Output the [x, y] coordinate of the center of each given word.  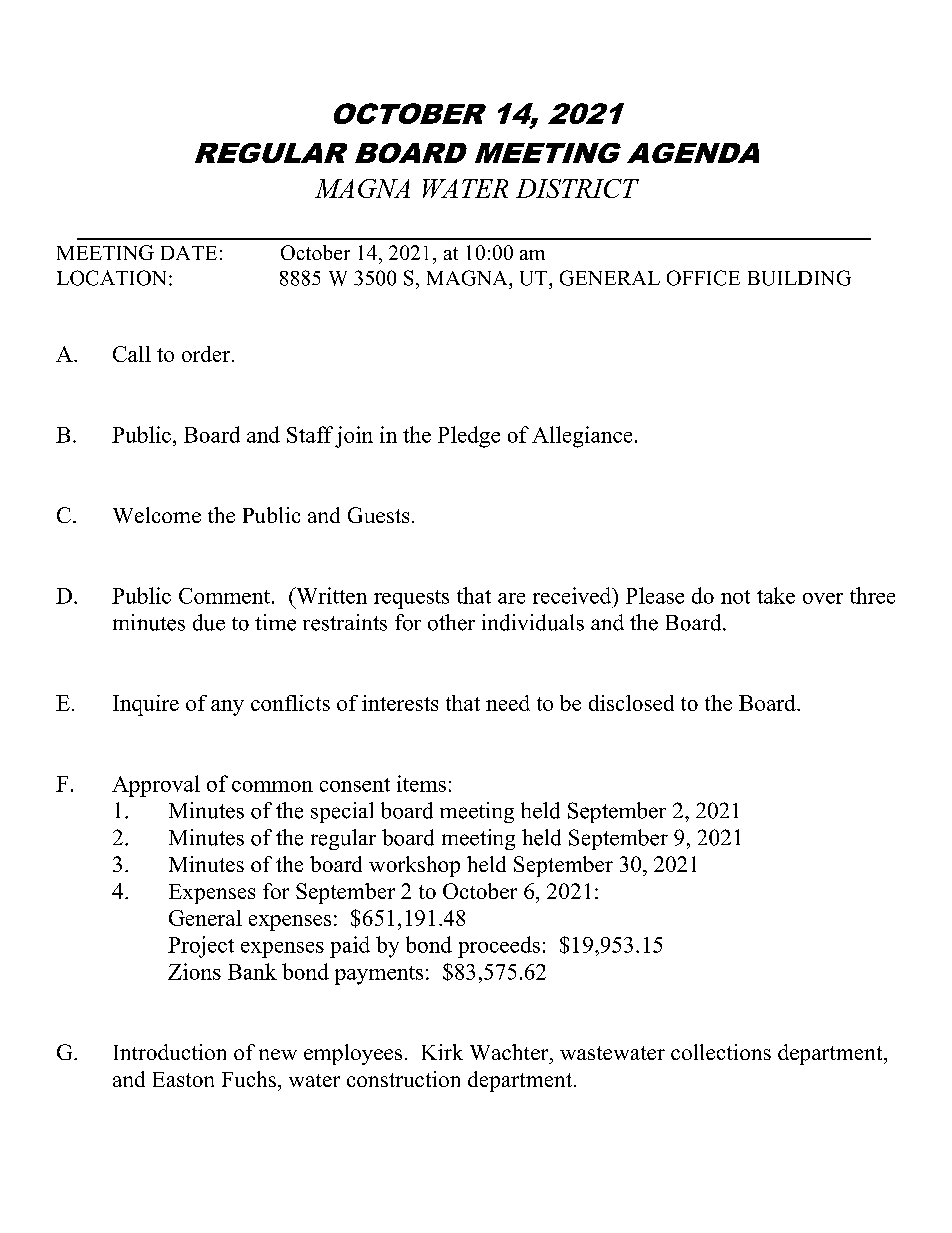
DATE [189, 253]
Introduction [170, 1052]
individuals [533, 622]
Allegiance [582, 437]
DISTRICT [577, 188]
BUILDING [799, 278]
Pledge [469, 437]
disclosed [631, 703]
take [776, 595]
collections [721, 1052]
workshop [414, 866]
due [209, 622]
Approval [156, 786]
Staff [310, 434]
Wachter [510, 1052]
